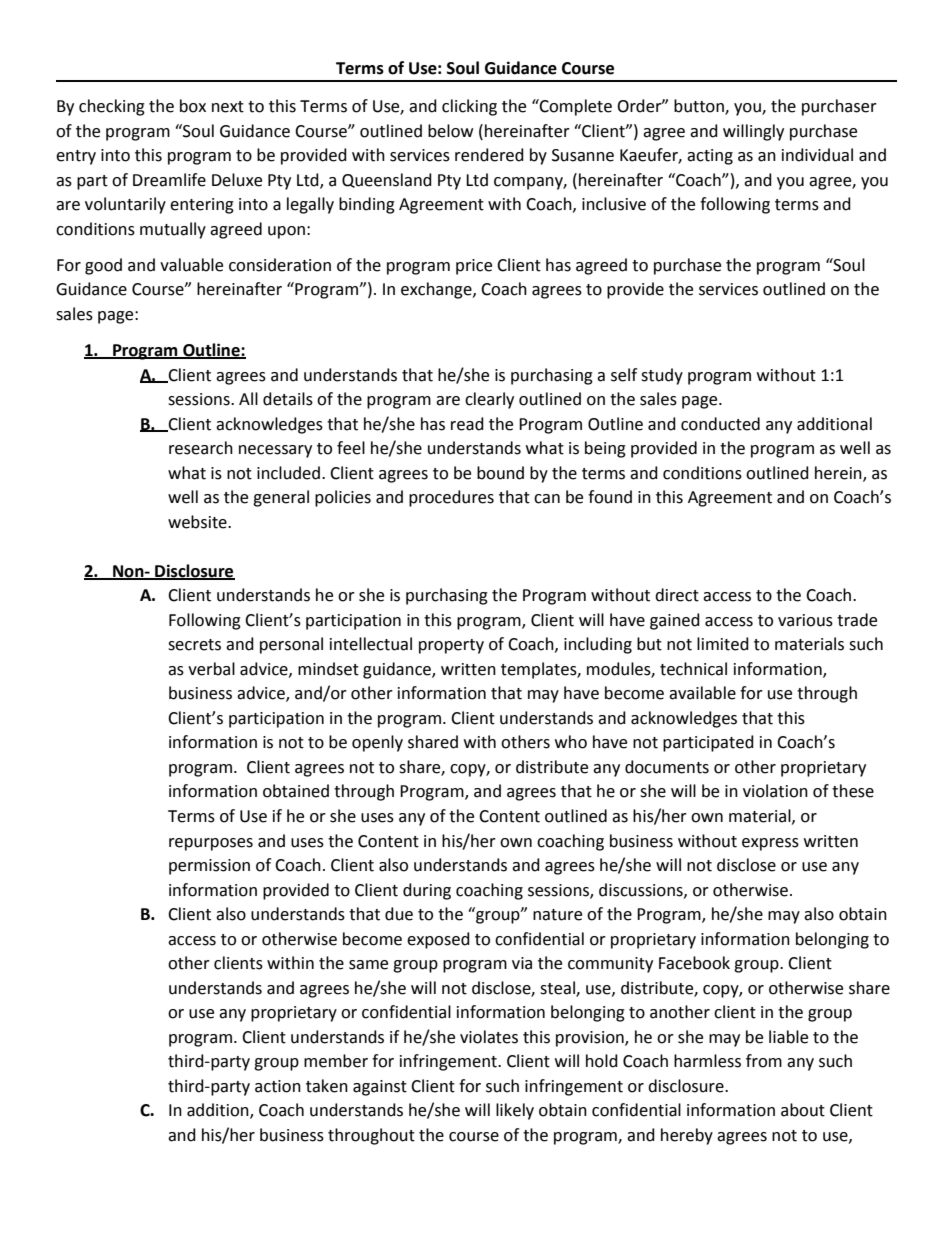  I want to click on express, so click(770, 844).
